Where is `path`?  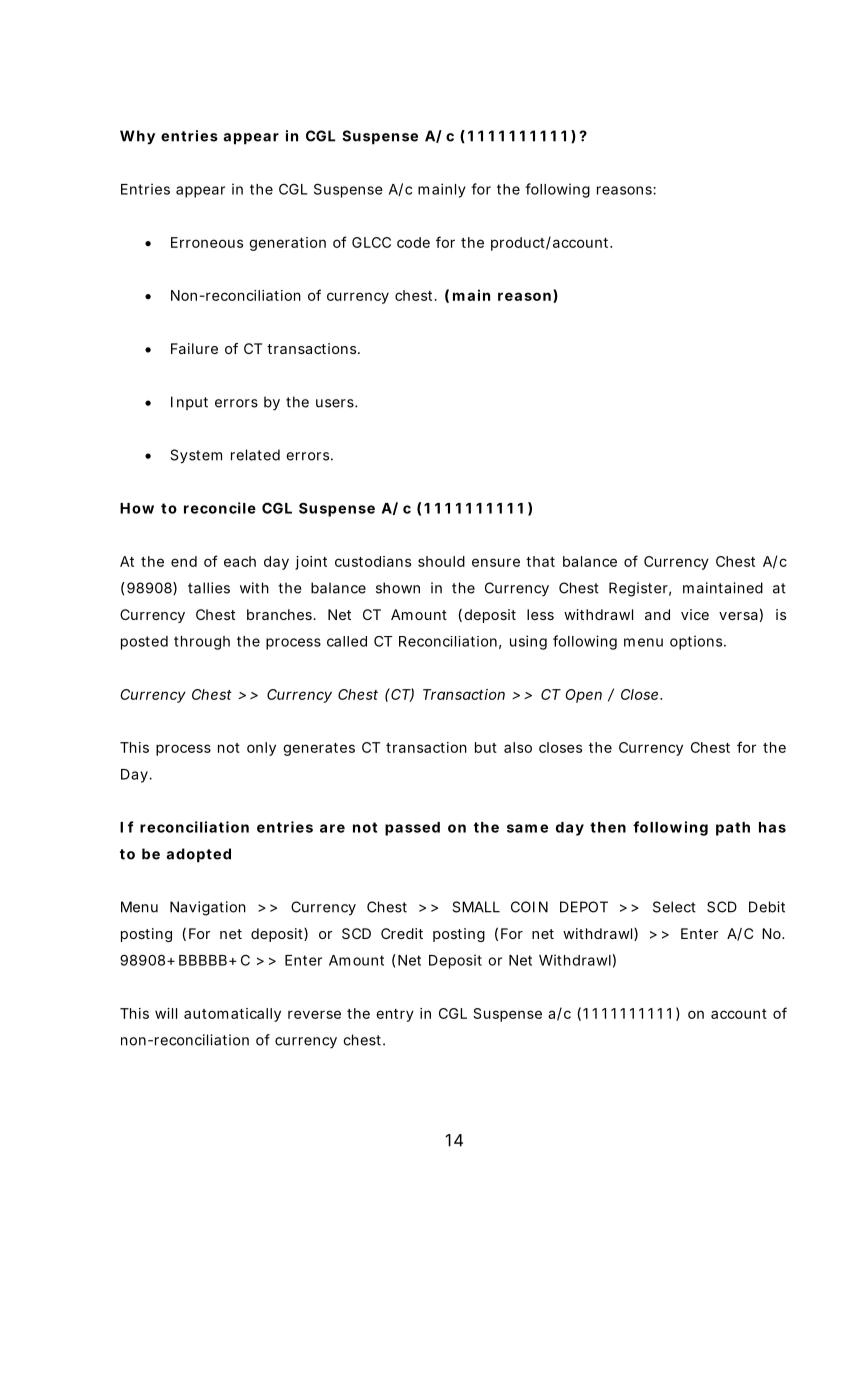
path is located at coordinates (733, 829).
